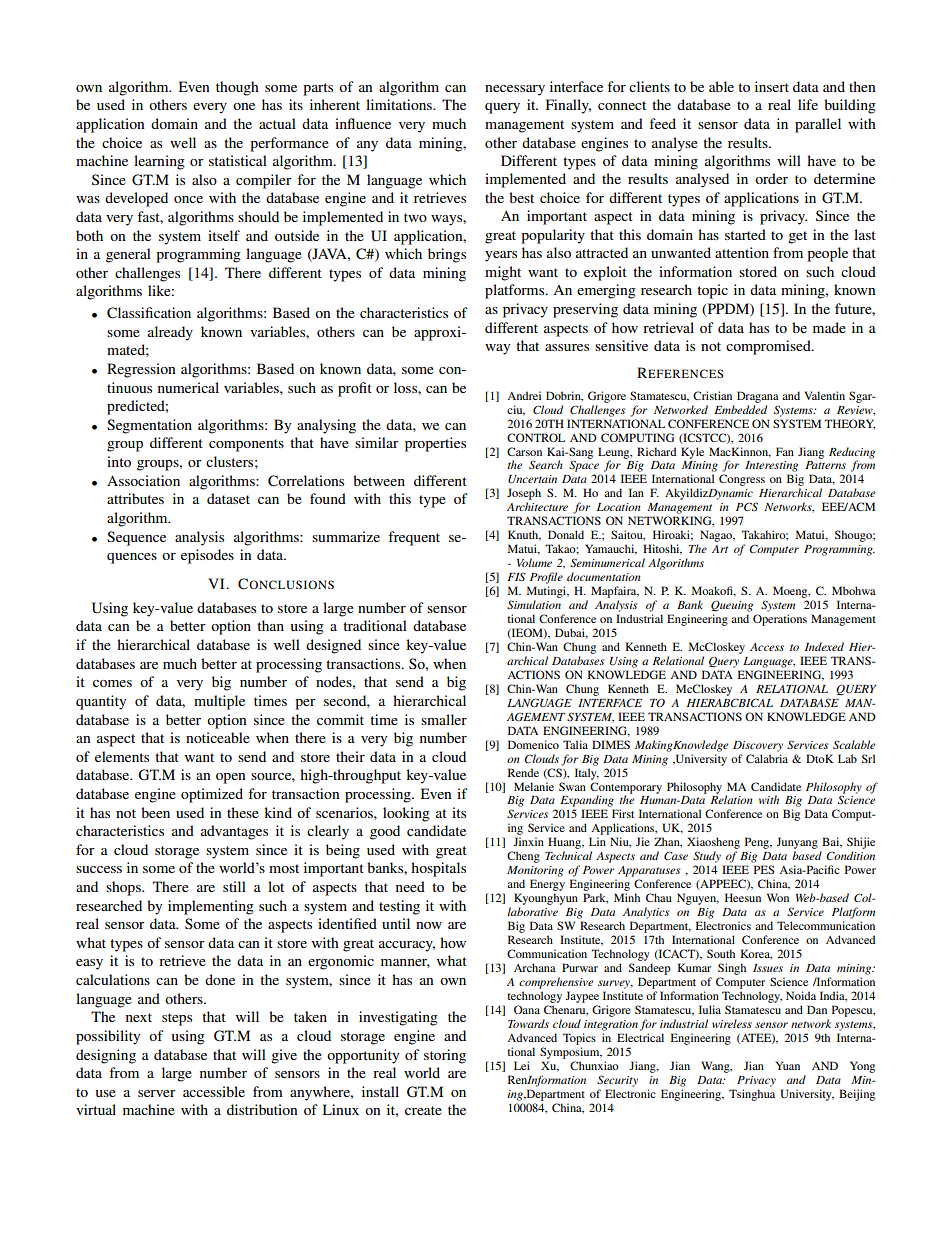 The image size is (952, 1233). I want to click on Segmentation, so click(149, 426).
